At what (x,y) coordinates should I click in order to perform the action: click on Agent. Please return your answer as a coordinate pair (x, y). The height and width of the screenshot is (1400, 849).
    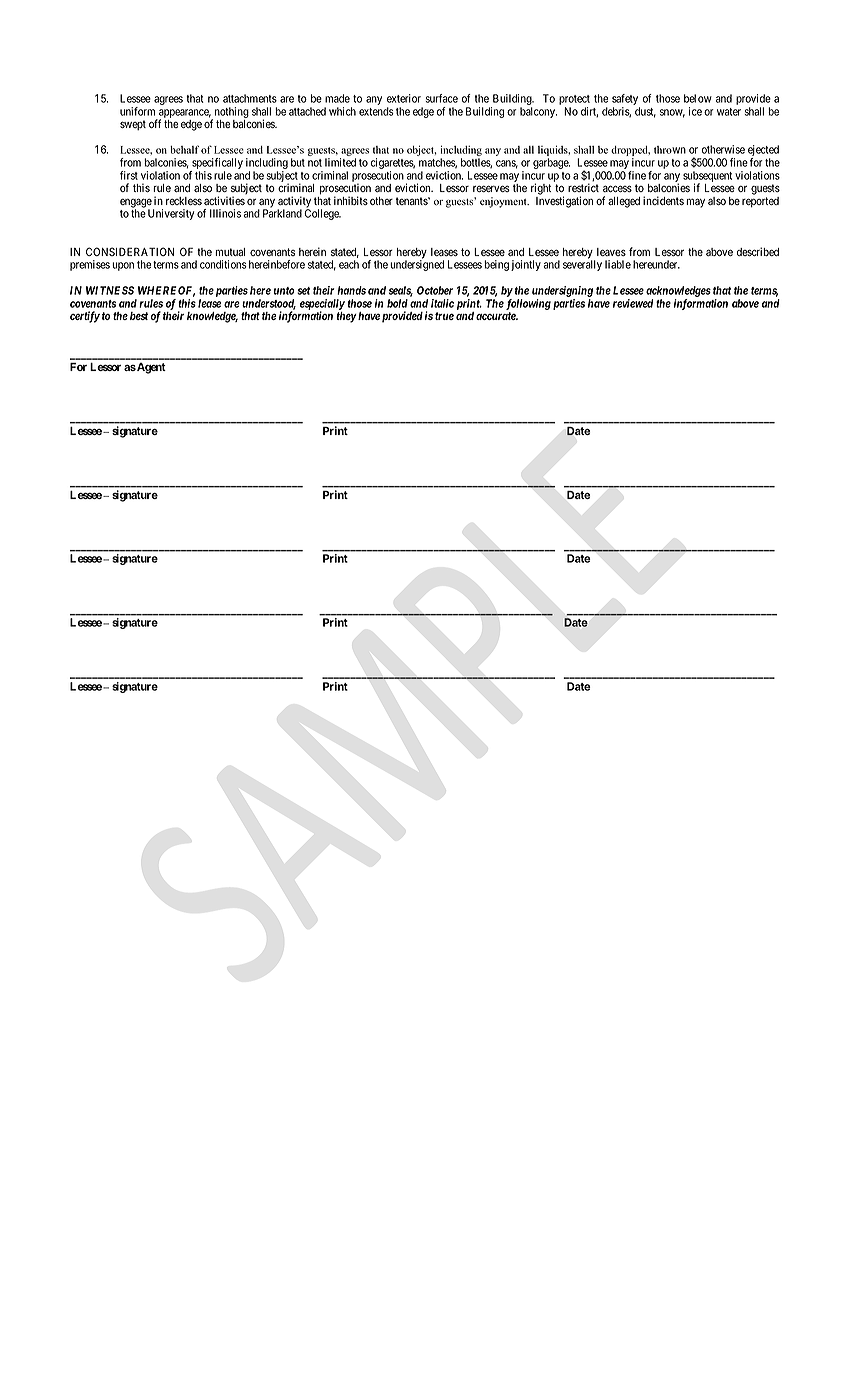
    Looking at the image, I should click on (150, 368).
